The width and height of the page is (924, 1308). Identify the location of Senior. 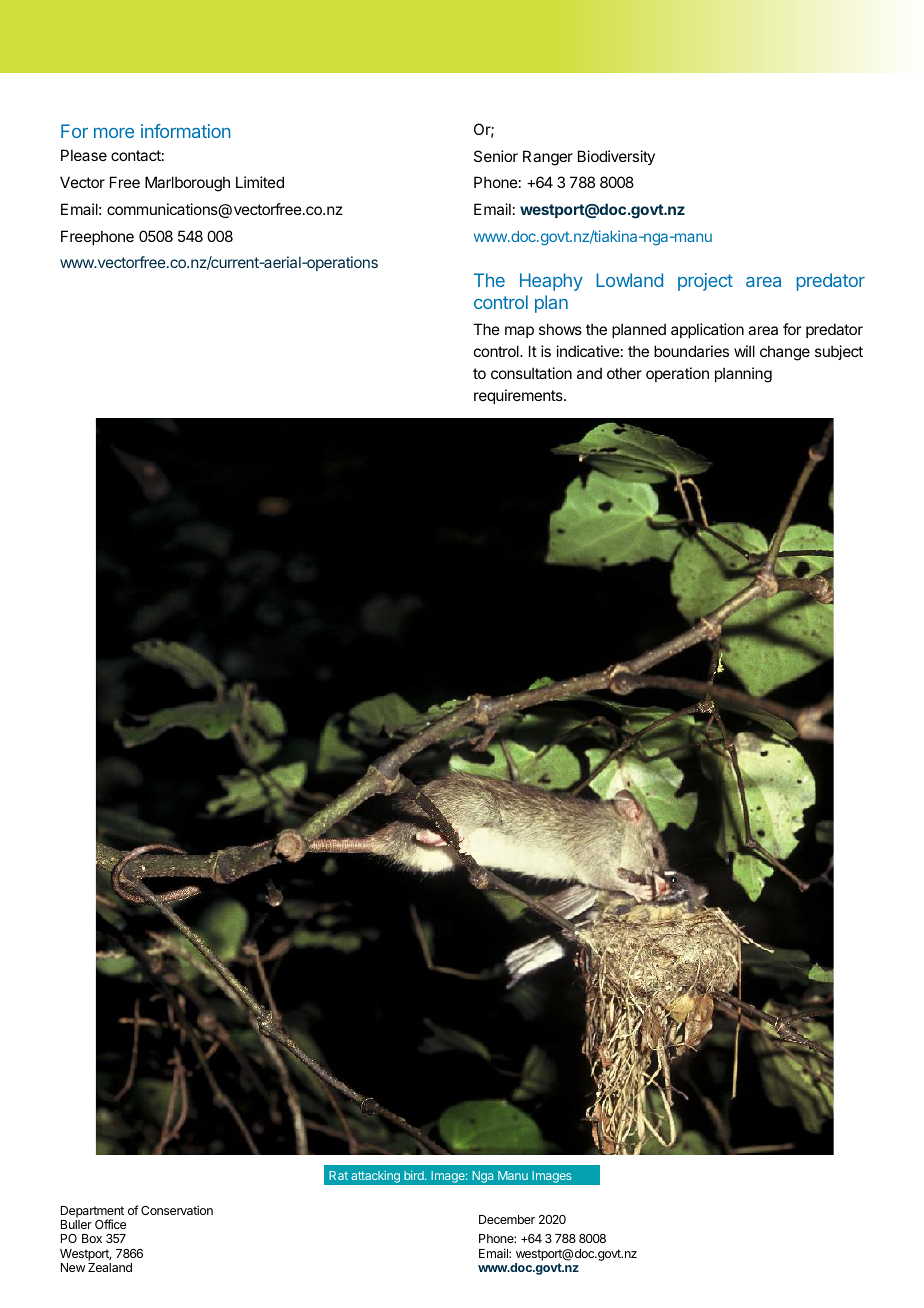
(496, 156).
